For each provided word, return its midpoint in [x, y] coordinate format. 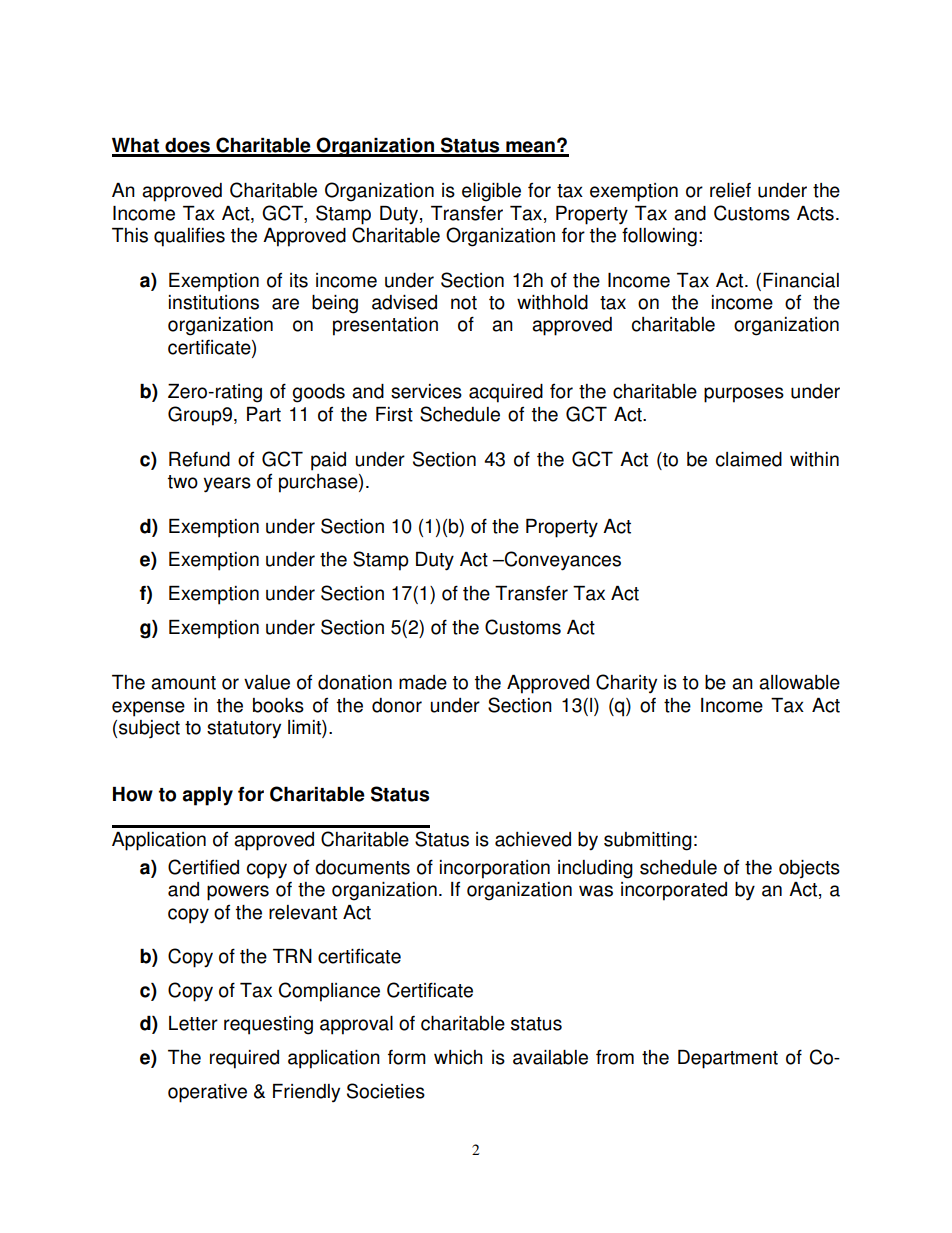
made [423, 682]
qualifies [189, 237]
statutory [244, 729]
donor [397, 705]
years [227, 485]
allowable [799, 682]
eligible [491, 192]
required [244, 1059]
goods [318, 393]
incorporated [674, 891]
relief [730, 190]
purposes [744, 395]
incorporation [495, 869]
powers [238, 893]
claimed [749, 459]
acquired [506, 393]
